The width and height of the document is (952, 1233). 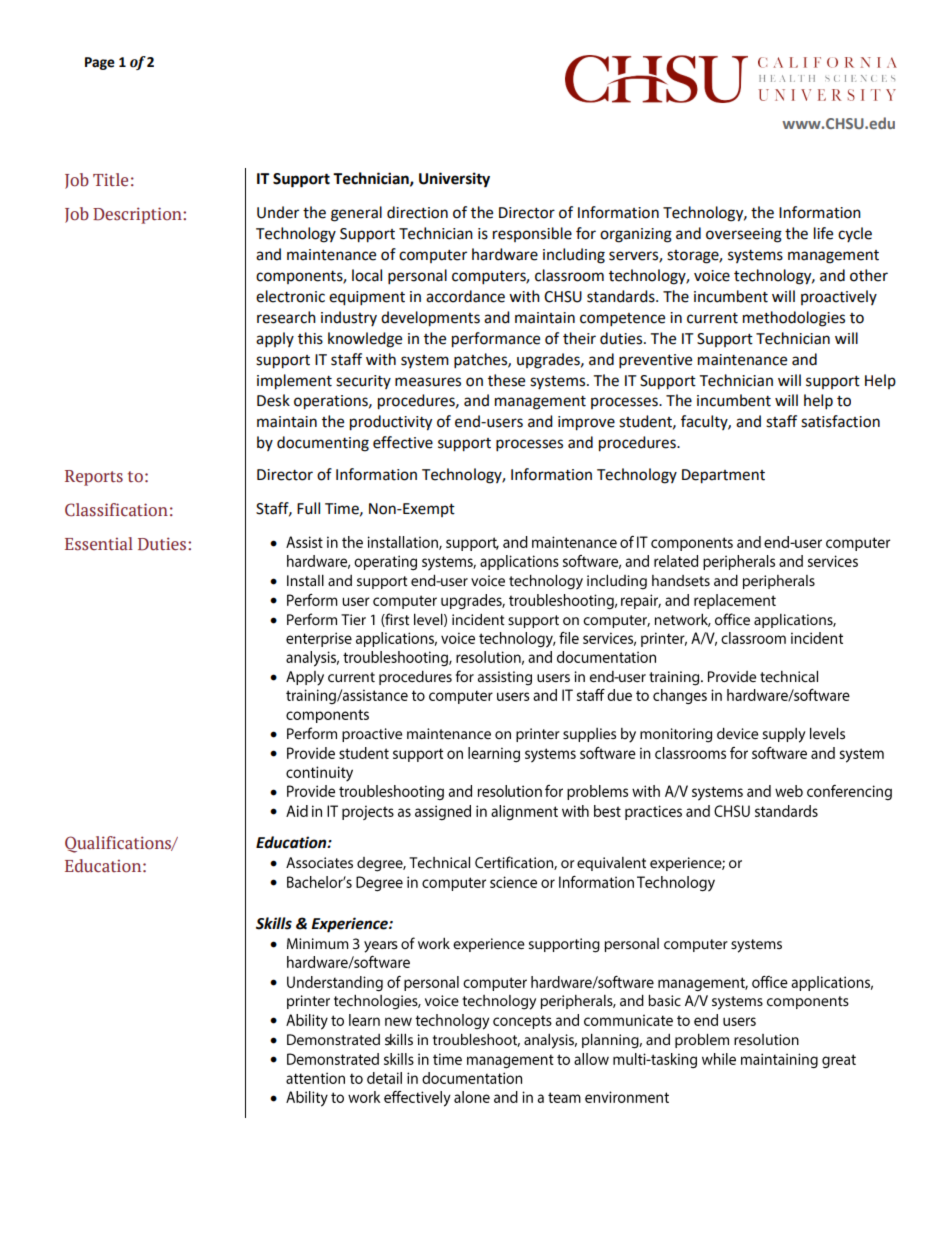 What do you see at coordinates (100, 63) in the document?
I see `Page` at bounding box center [100, 63].
